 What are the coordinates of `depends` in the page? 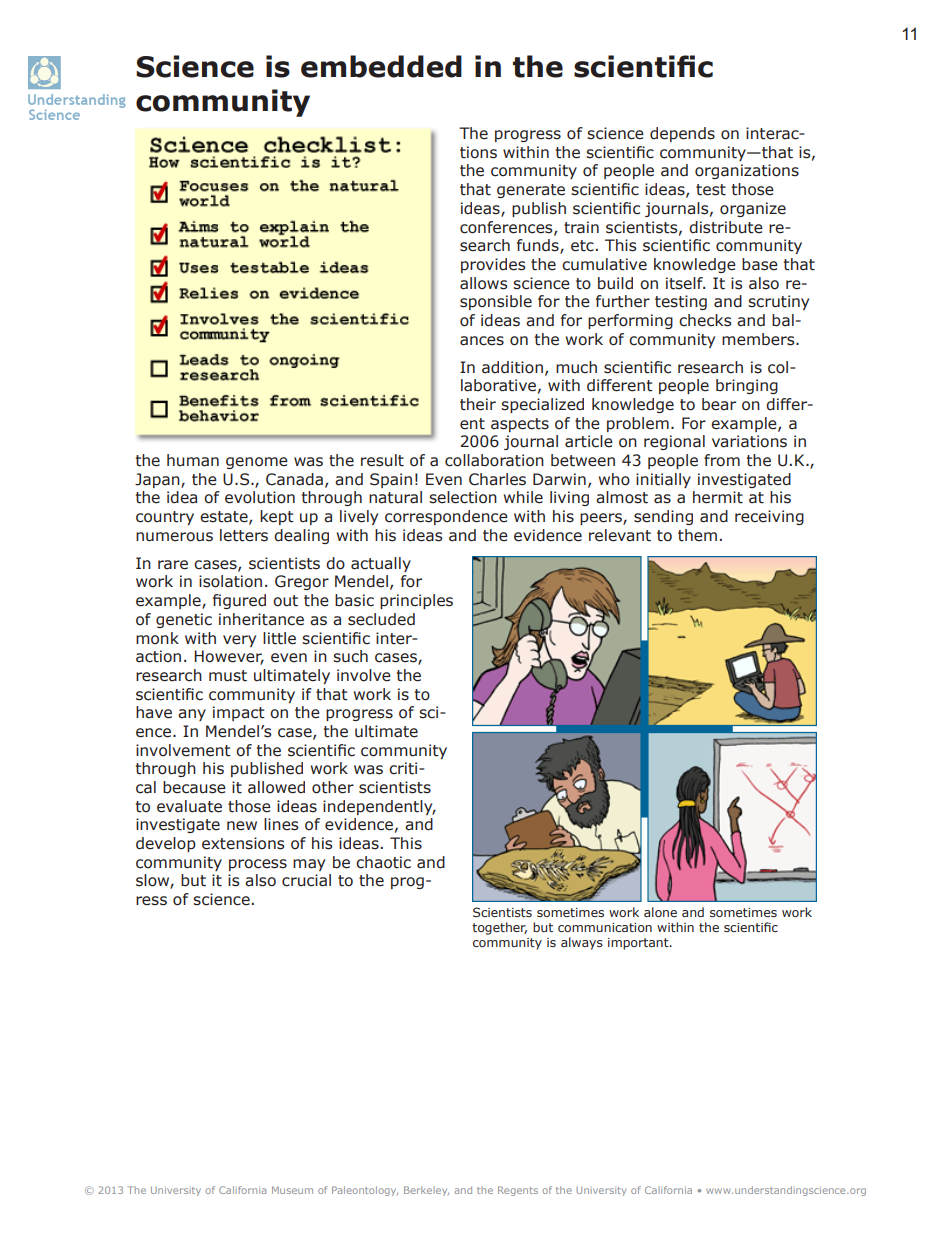 It's located at (682, 134).
